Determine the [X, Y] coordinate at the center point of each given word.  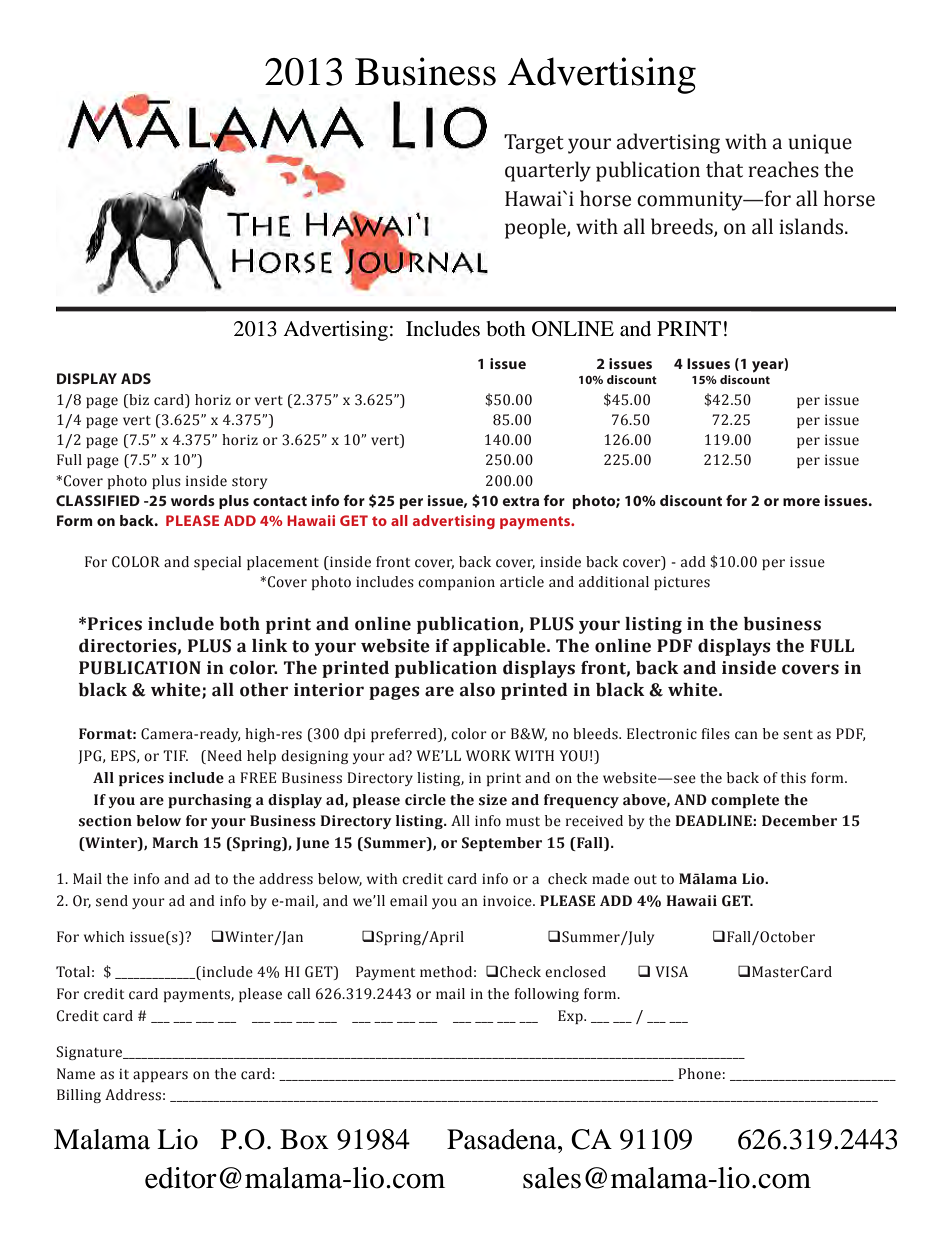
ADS [136, 378]
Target [534, 144]
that [724, 169]
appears [160, 1076]
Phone [699, 1074]
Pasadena [503, 1139]
